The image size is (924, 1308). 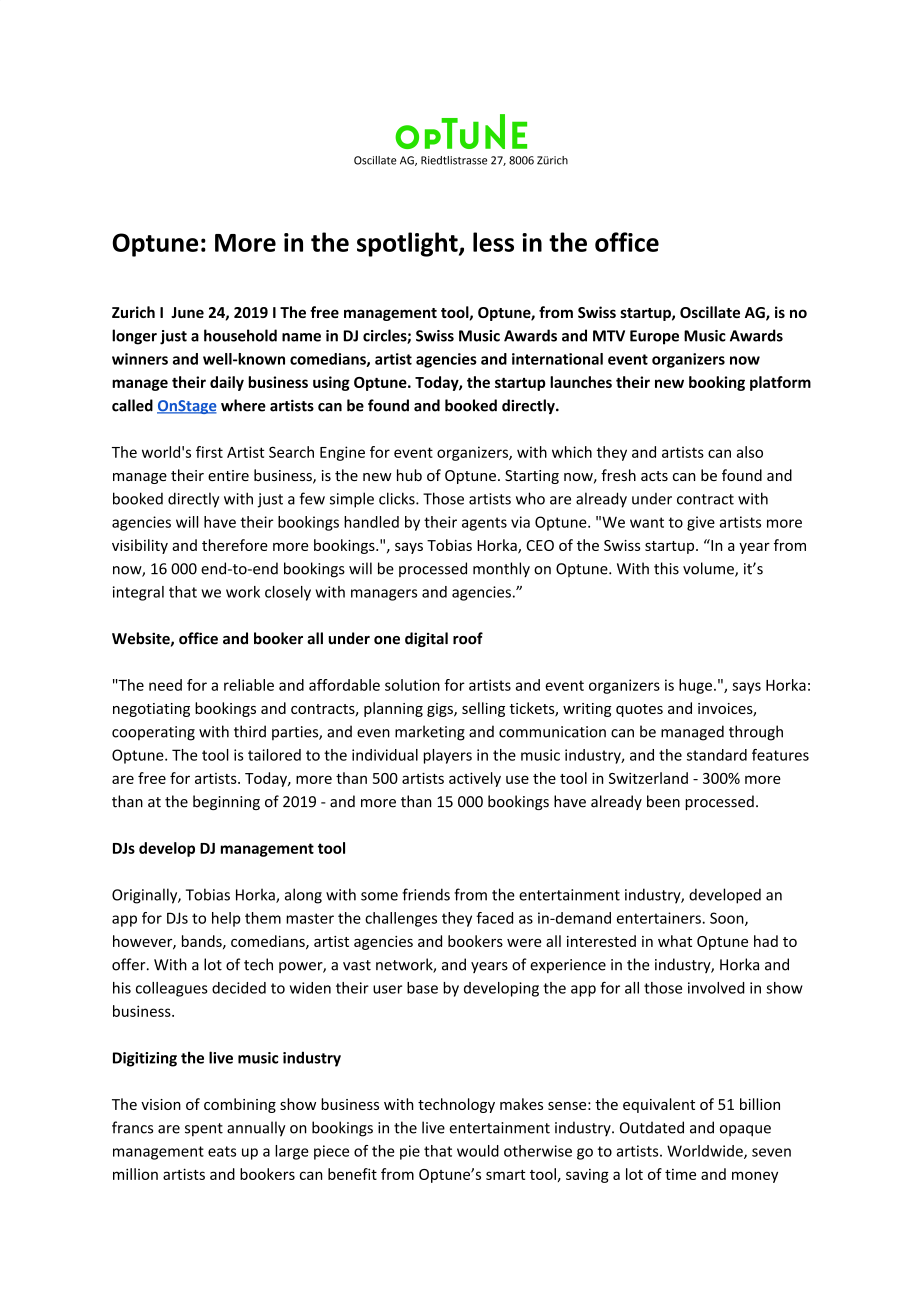 What do you see at coordinates (728, 919) in the screenshot?
I see `Soon` at bounding box center [728, 919].
